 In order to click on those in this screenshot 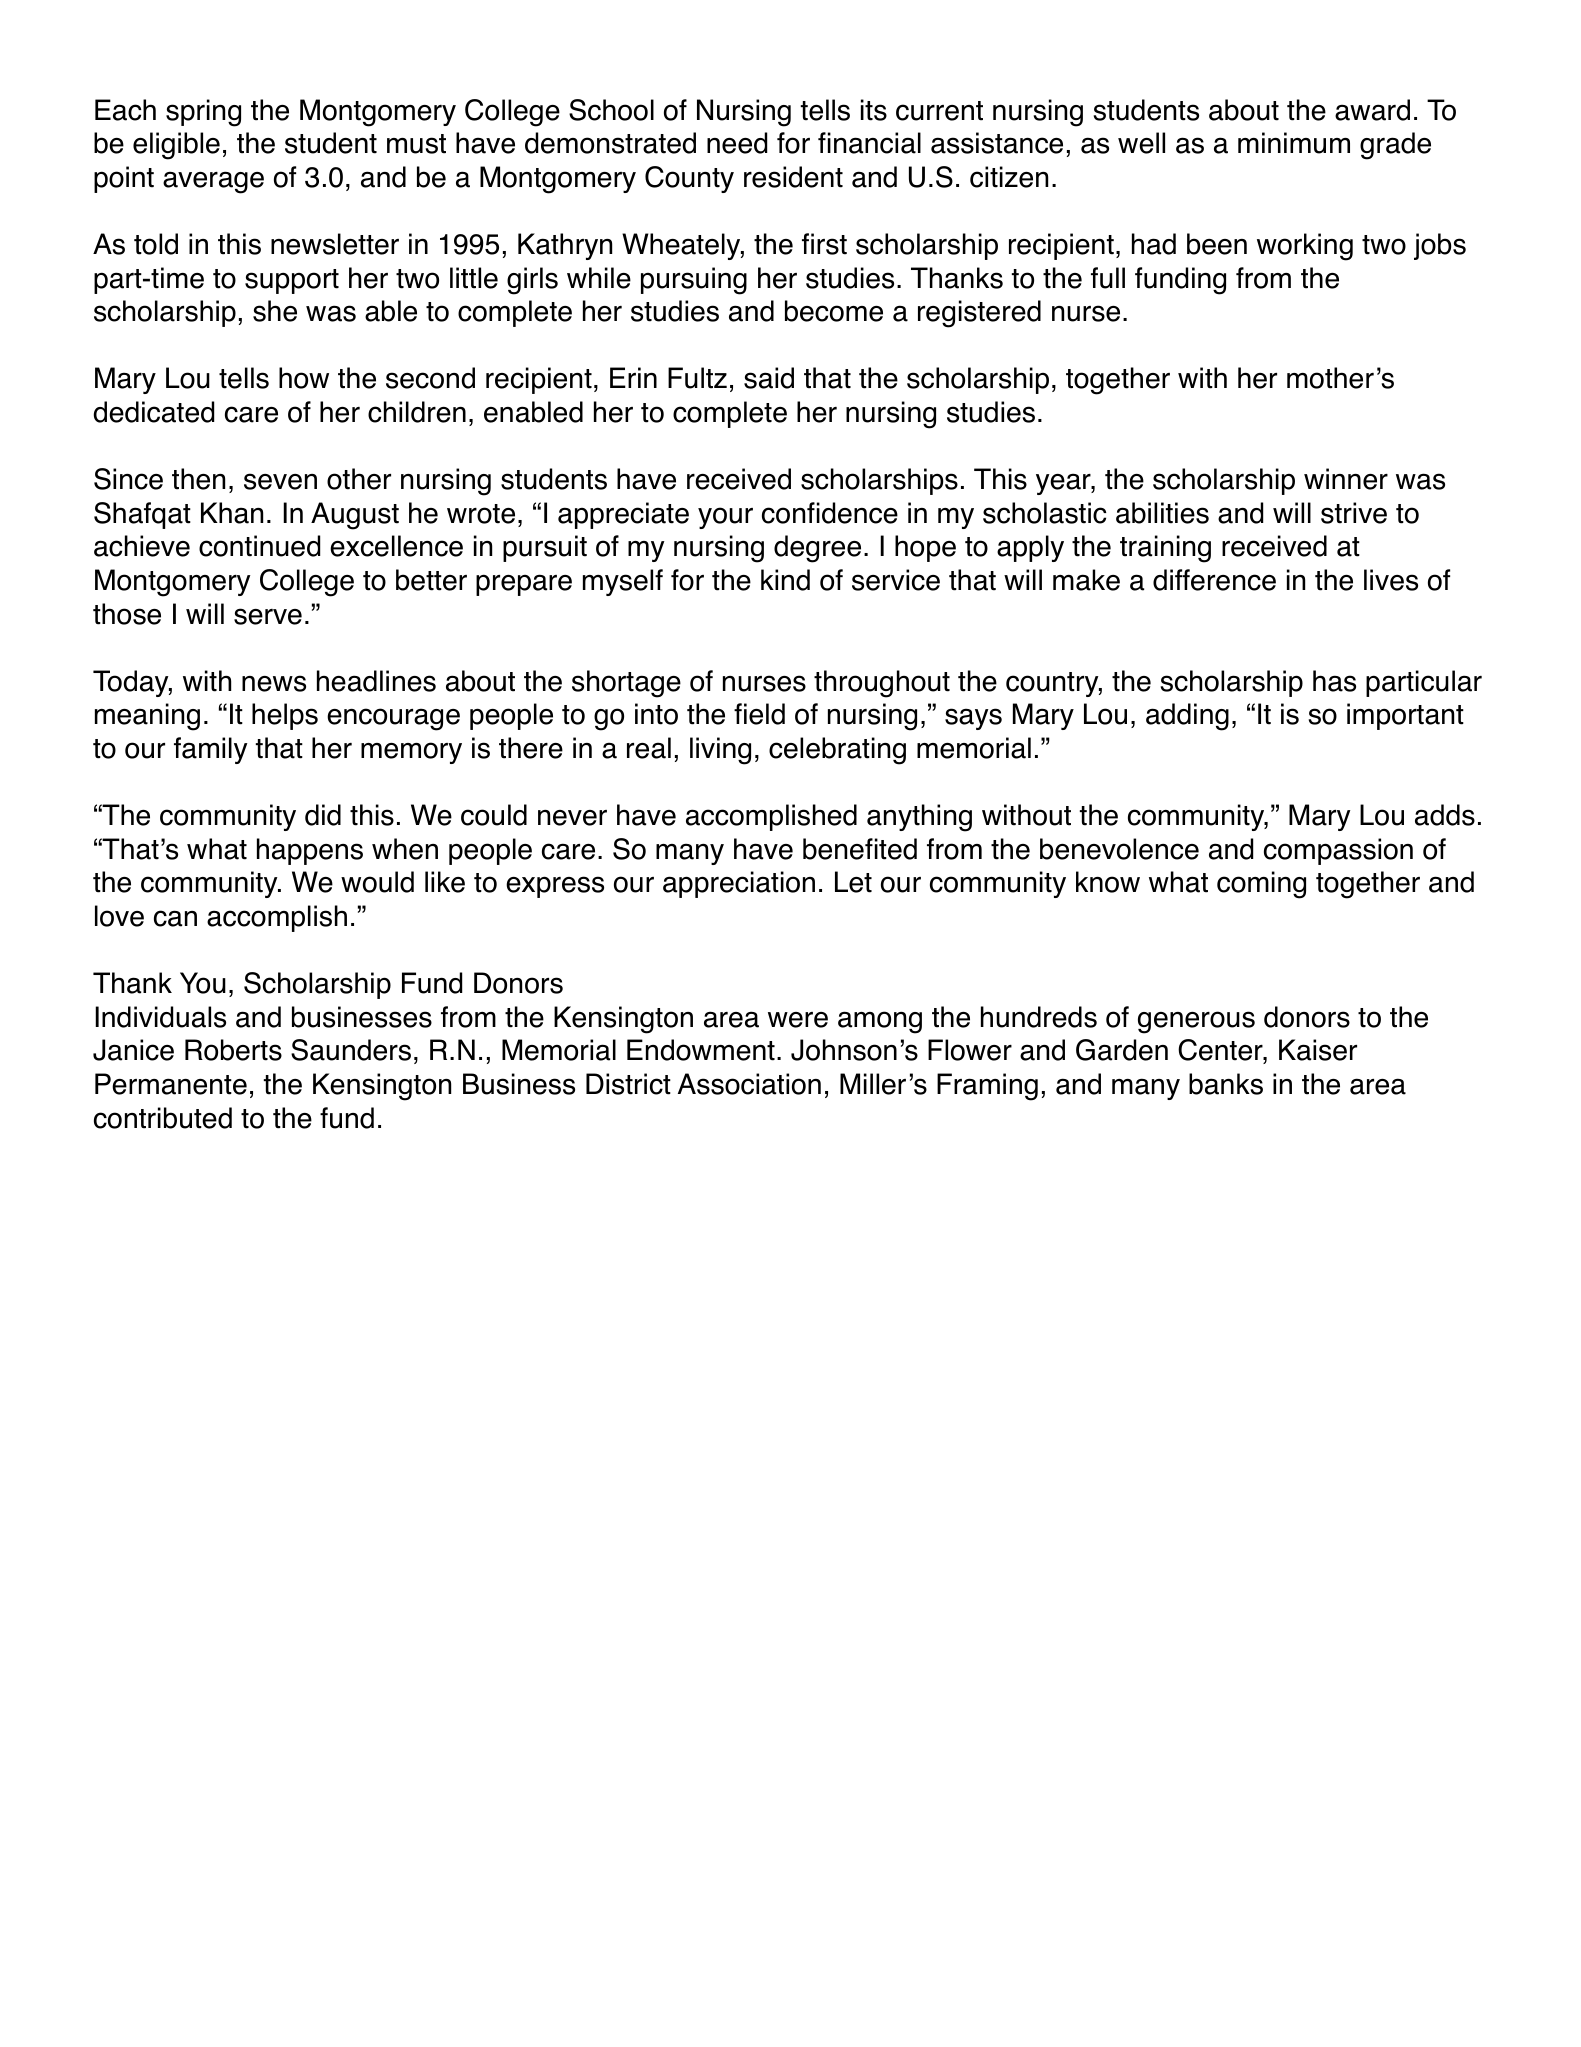, I will do `click(127, 614)`.
